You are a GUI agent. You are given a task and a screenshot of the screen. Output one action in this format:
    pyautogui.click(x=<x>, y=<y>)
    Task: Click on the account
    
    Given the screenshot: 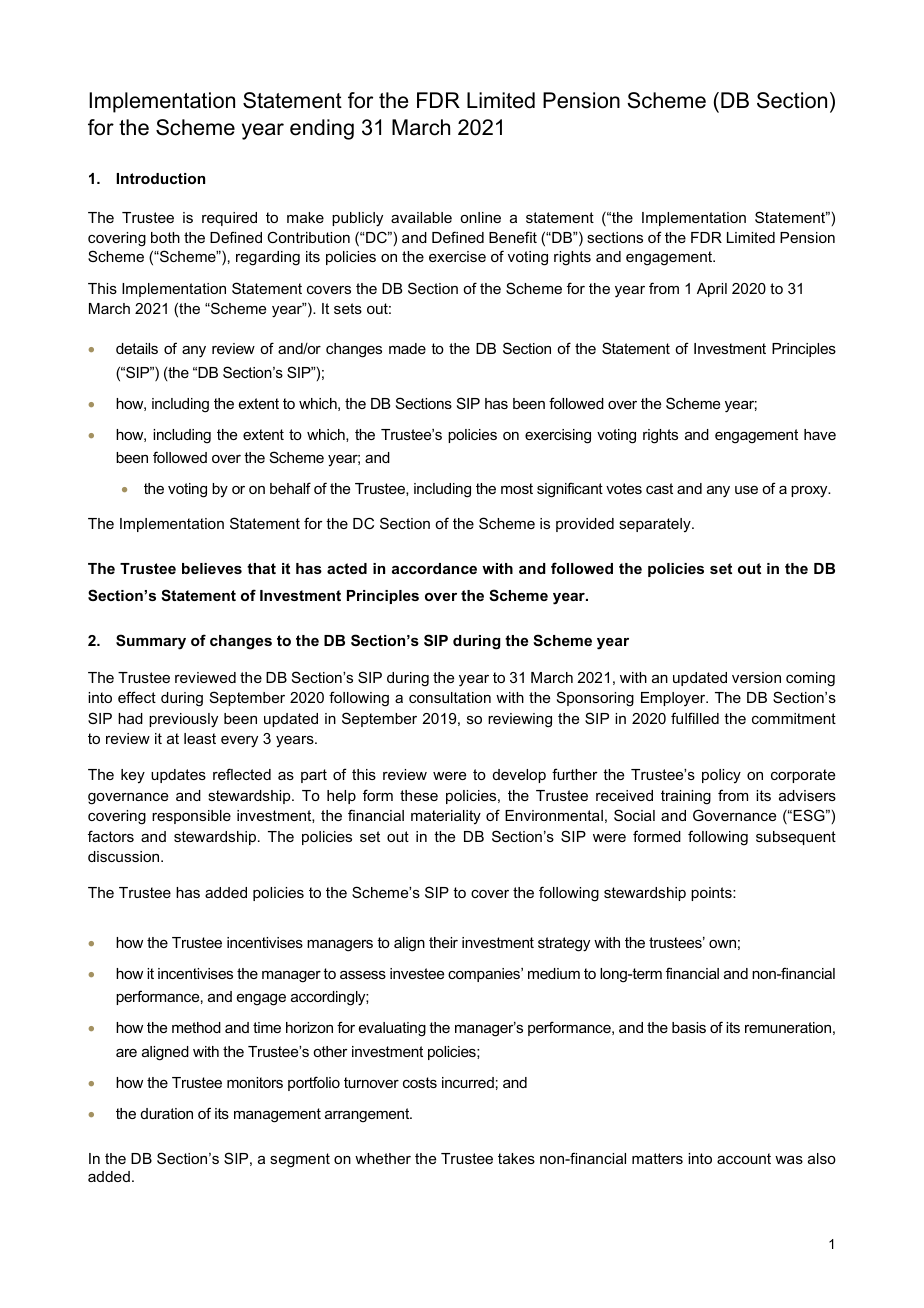 What is the action you would take?
    pyautogui.click(x=744, y=1158)
